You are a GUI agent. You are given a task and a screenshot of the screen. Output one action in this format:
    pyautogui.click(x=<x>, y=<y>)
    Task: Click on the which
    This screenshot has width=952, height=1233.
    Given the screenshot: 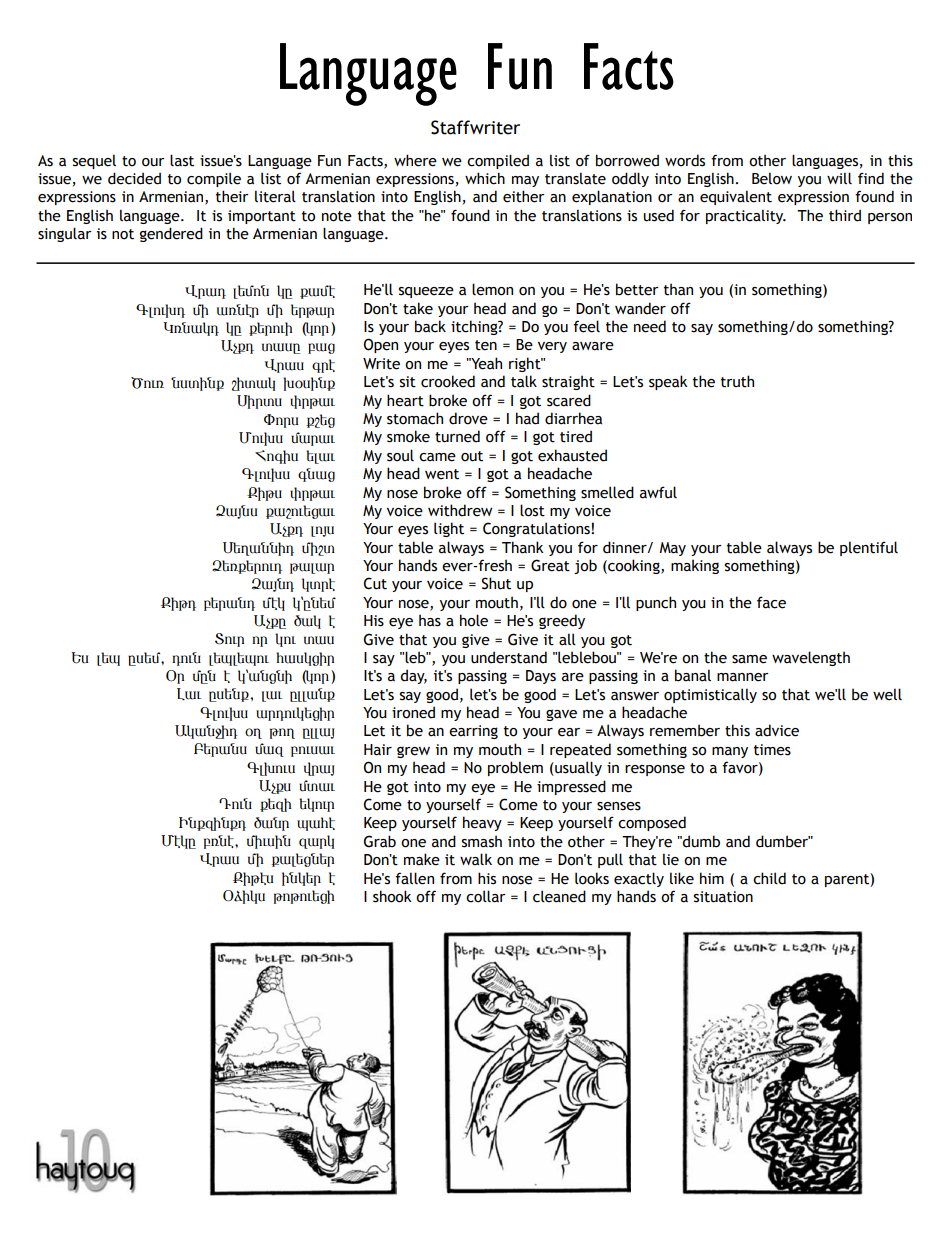 What is the action you would take?
    pyautogui.click(x=485, y=178)
